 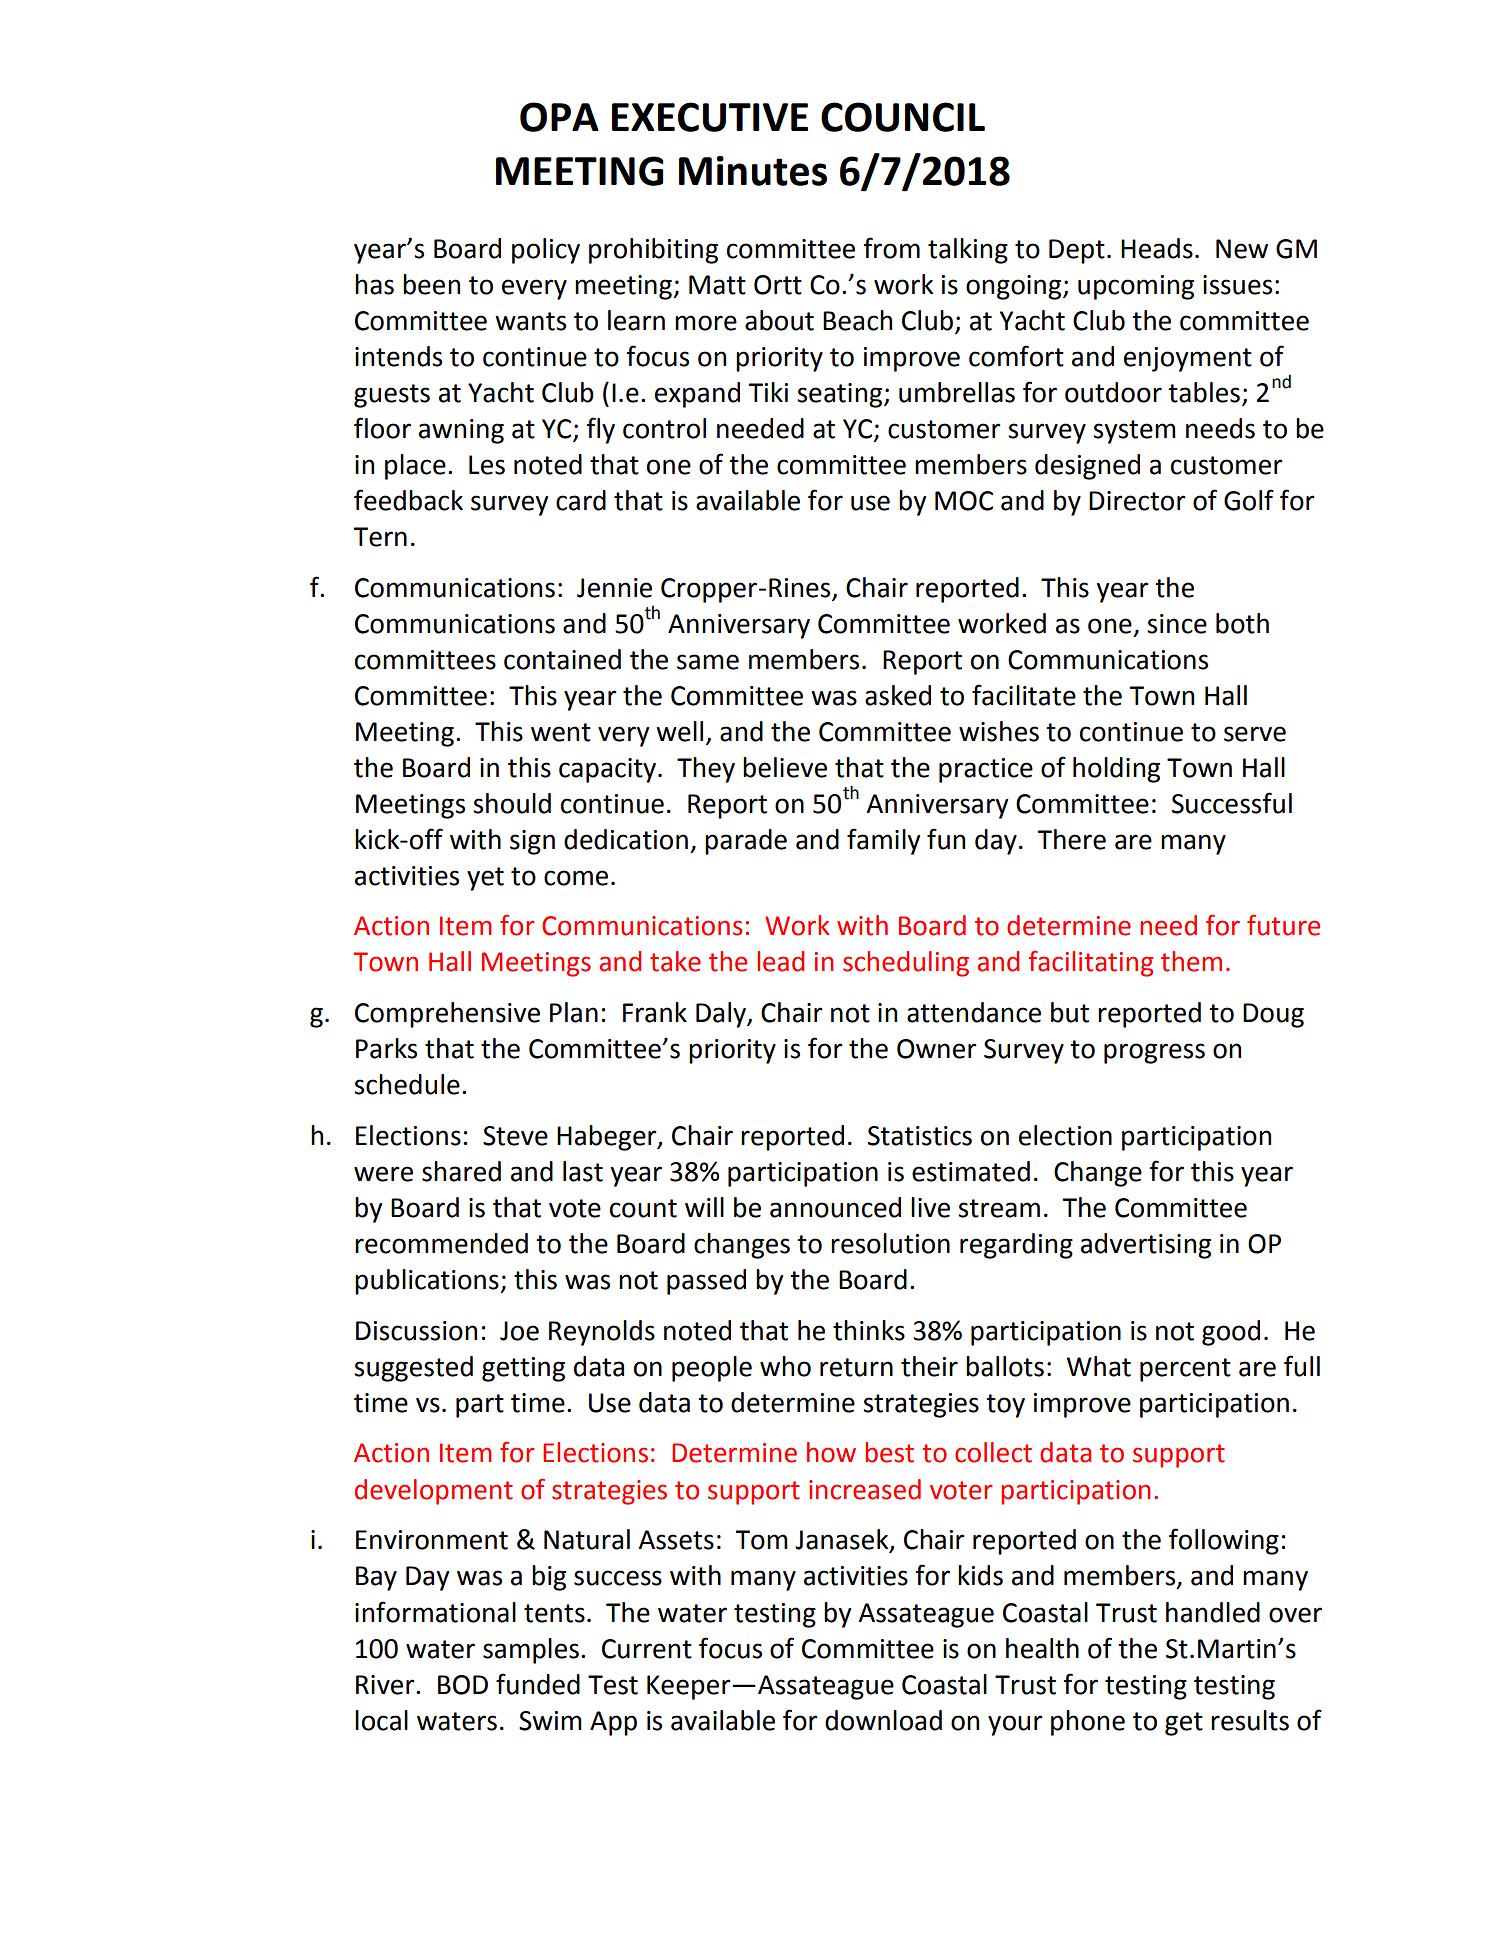 I want to click on them, so click(x=1191, y=961).
